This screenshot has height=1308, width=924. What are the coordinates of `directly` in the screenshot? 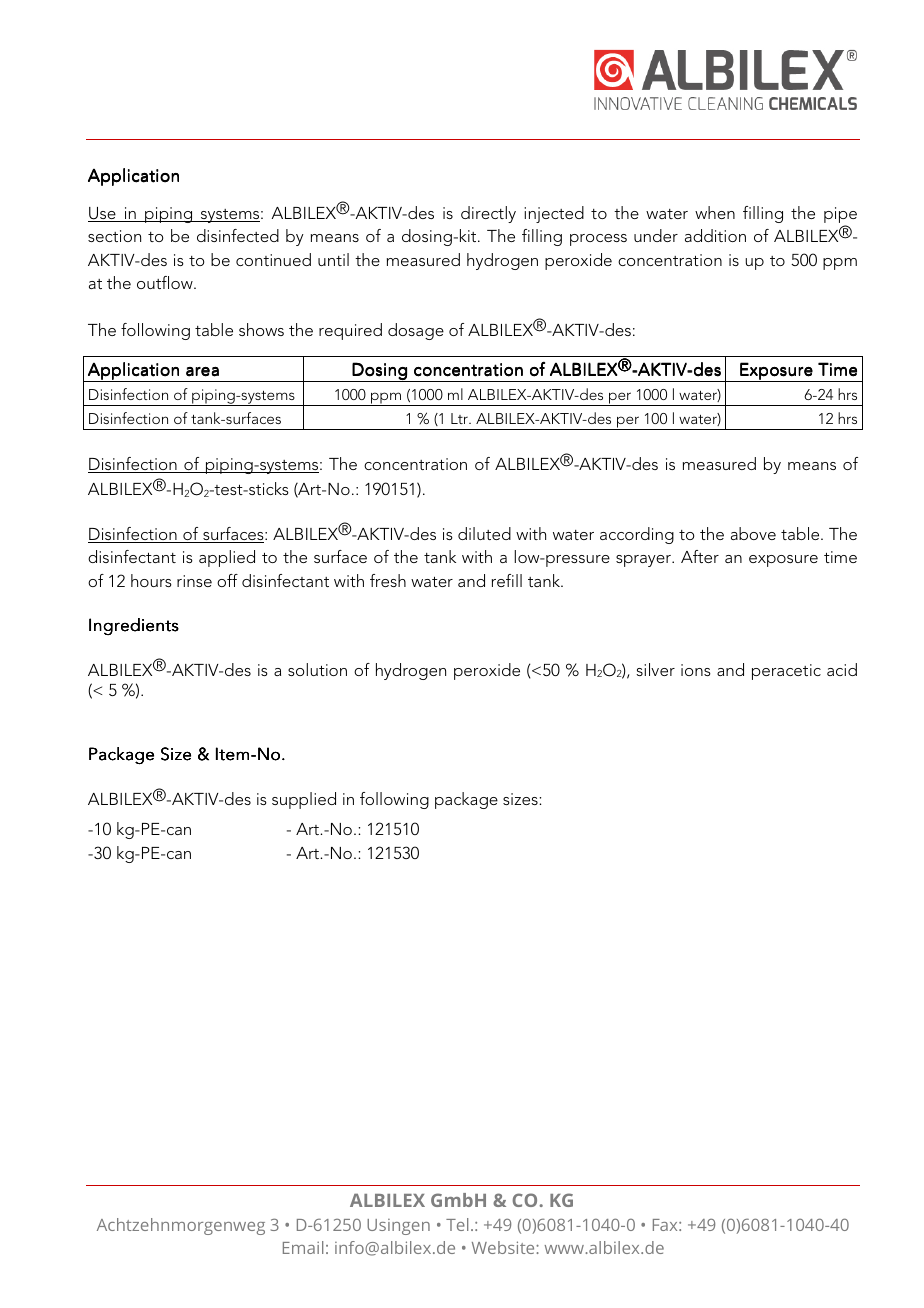 It's located at (488, 214).
